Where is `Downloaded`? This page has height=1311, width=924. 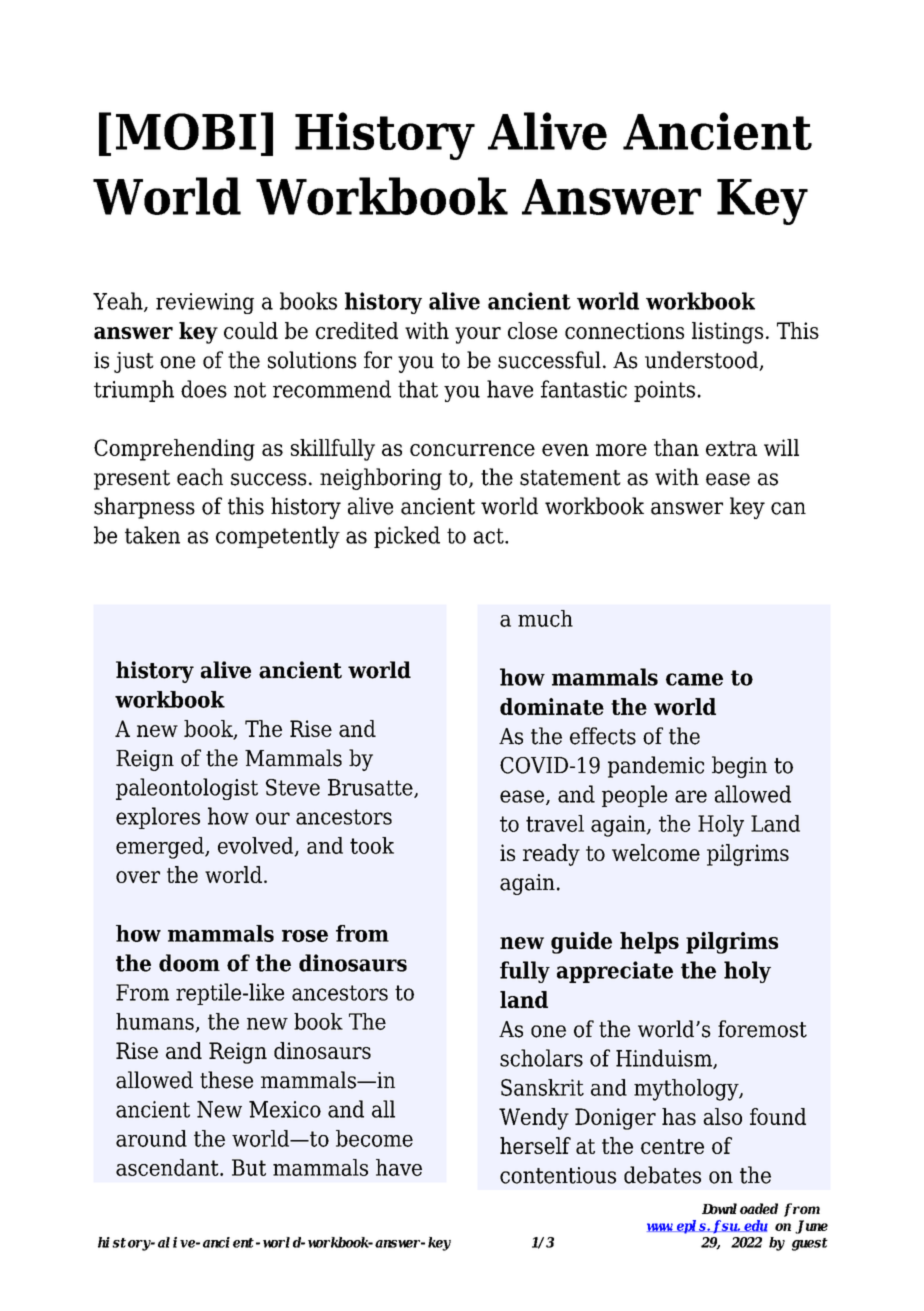
Downloaded is located at coordinates (740, 1208).
